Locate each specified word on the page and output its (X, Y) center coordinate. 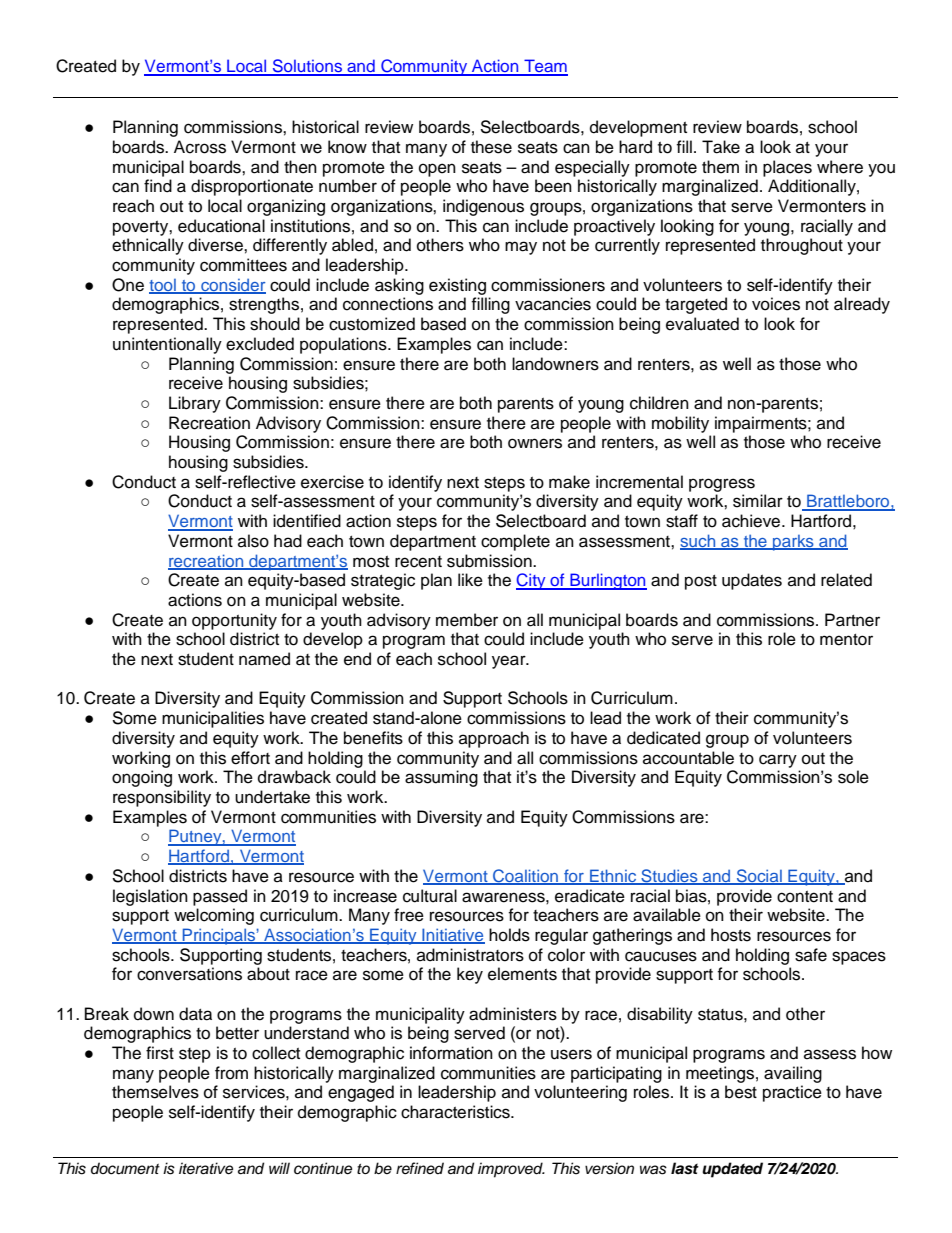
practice (792, 1093)
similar (758, 501)
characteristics (456, 1112)
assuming (441, 778)
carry (778, 761)
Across (200, 147)
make (569, 482)
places (787, 168)
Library (195, 404)
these (491, 147)
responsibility (162, 798)
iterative (206, 1168)
